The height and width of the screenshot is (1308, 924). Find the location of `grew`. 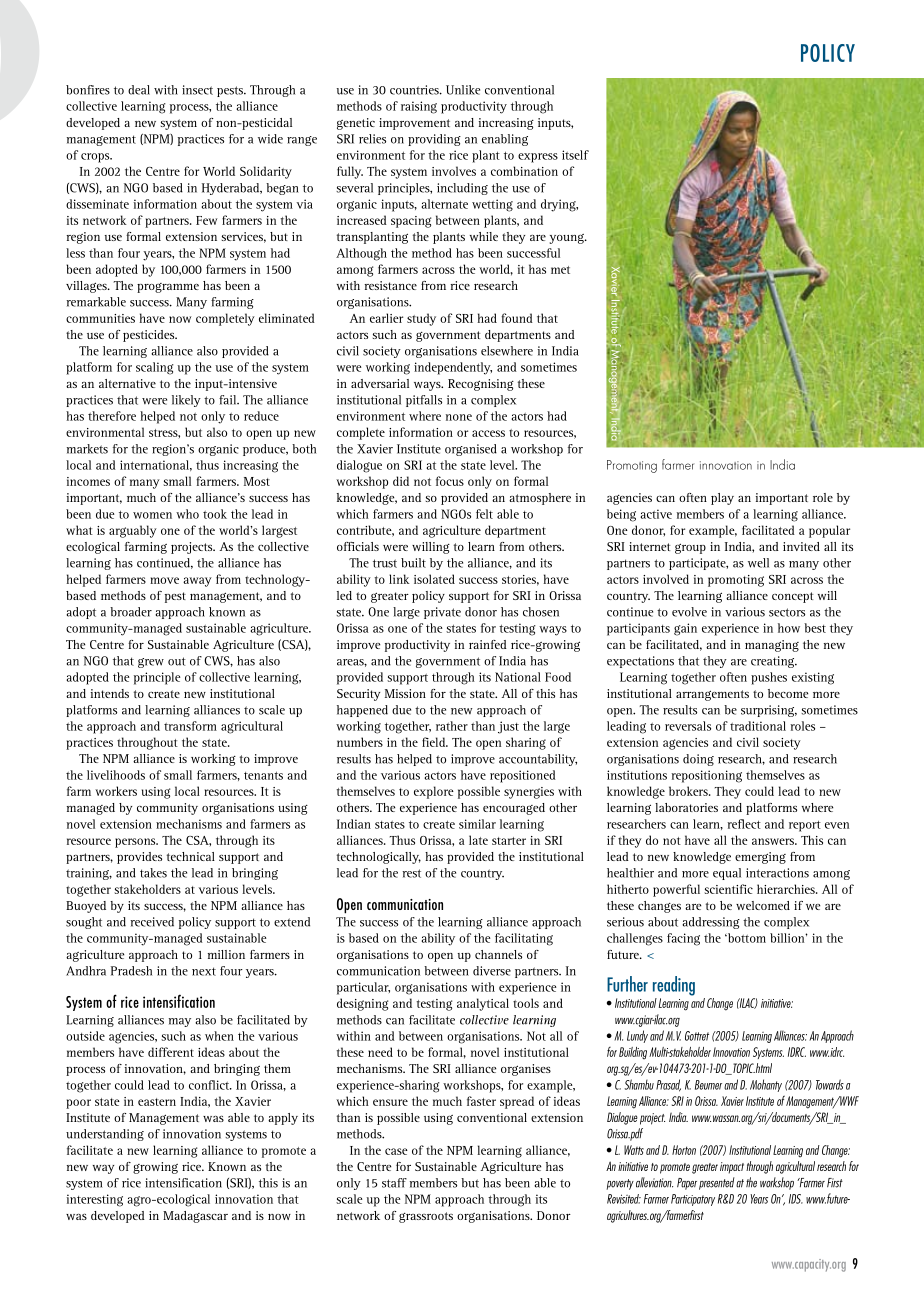

grew is located at coordinates (151, 663).
